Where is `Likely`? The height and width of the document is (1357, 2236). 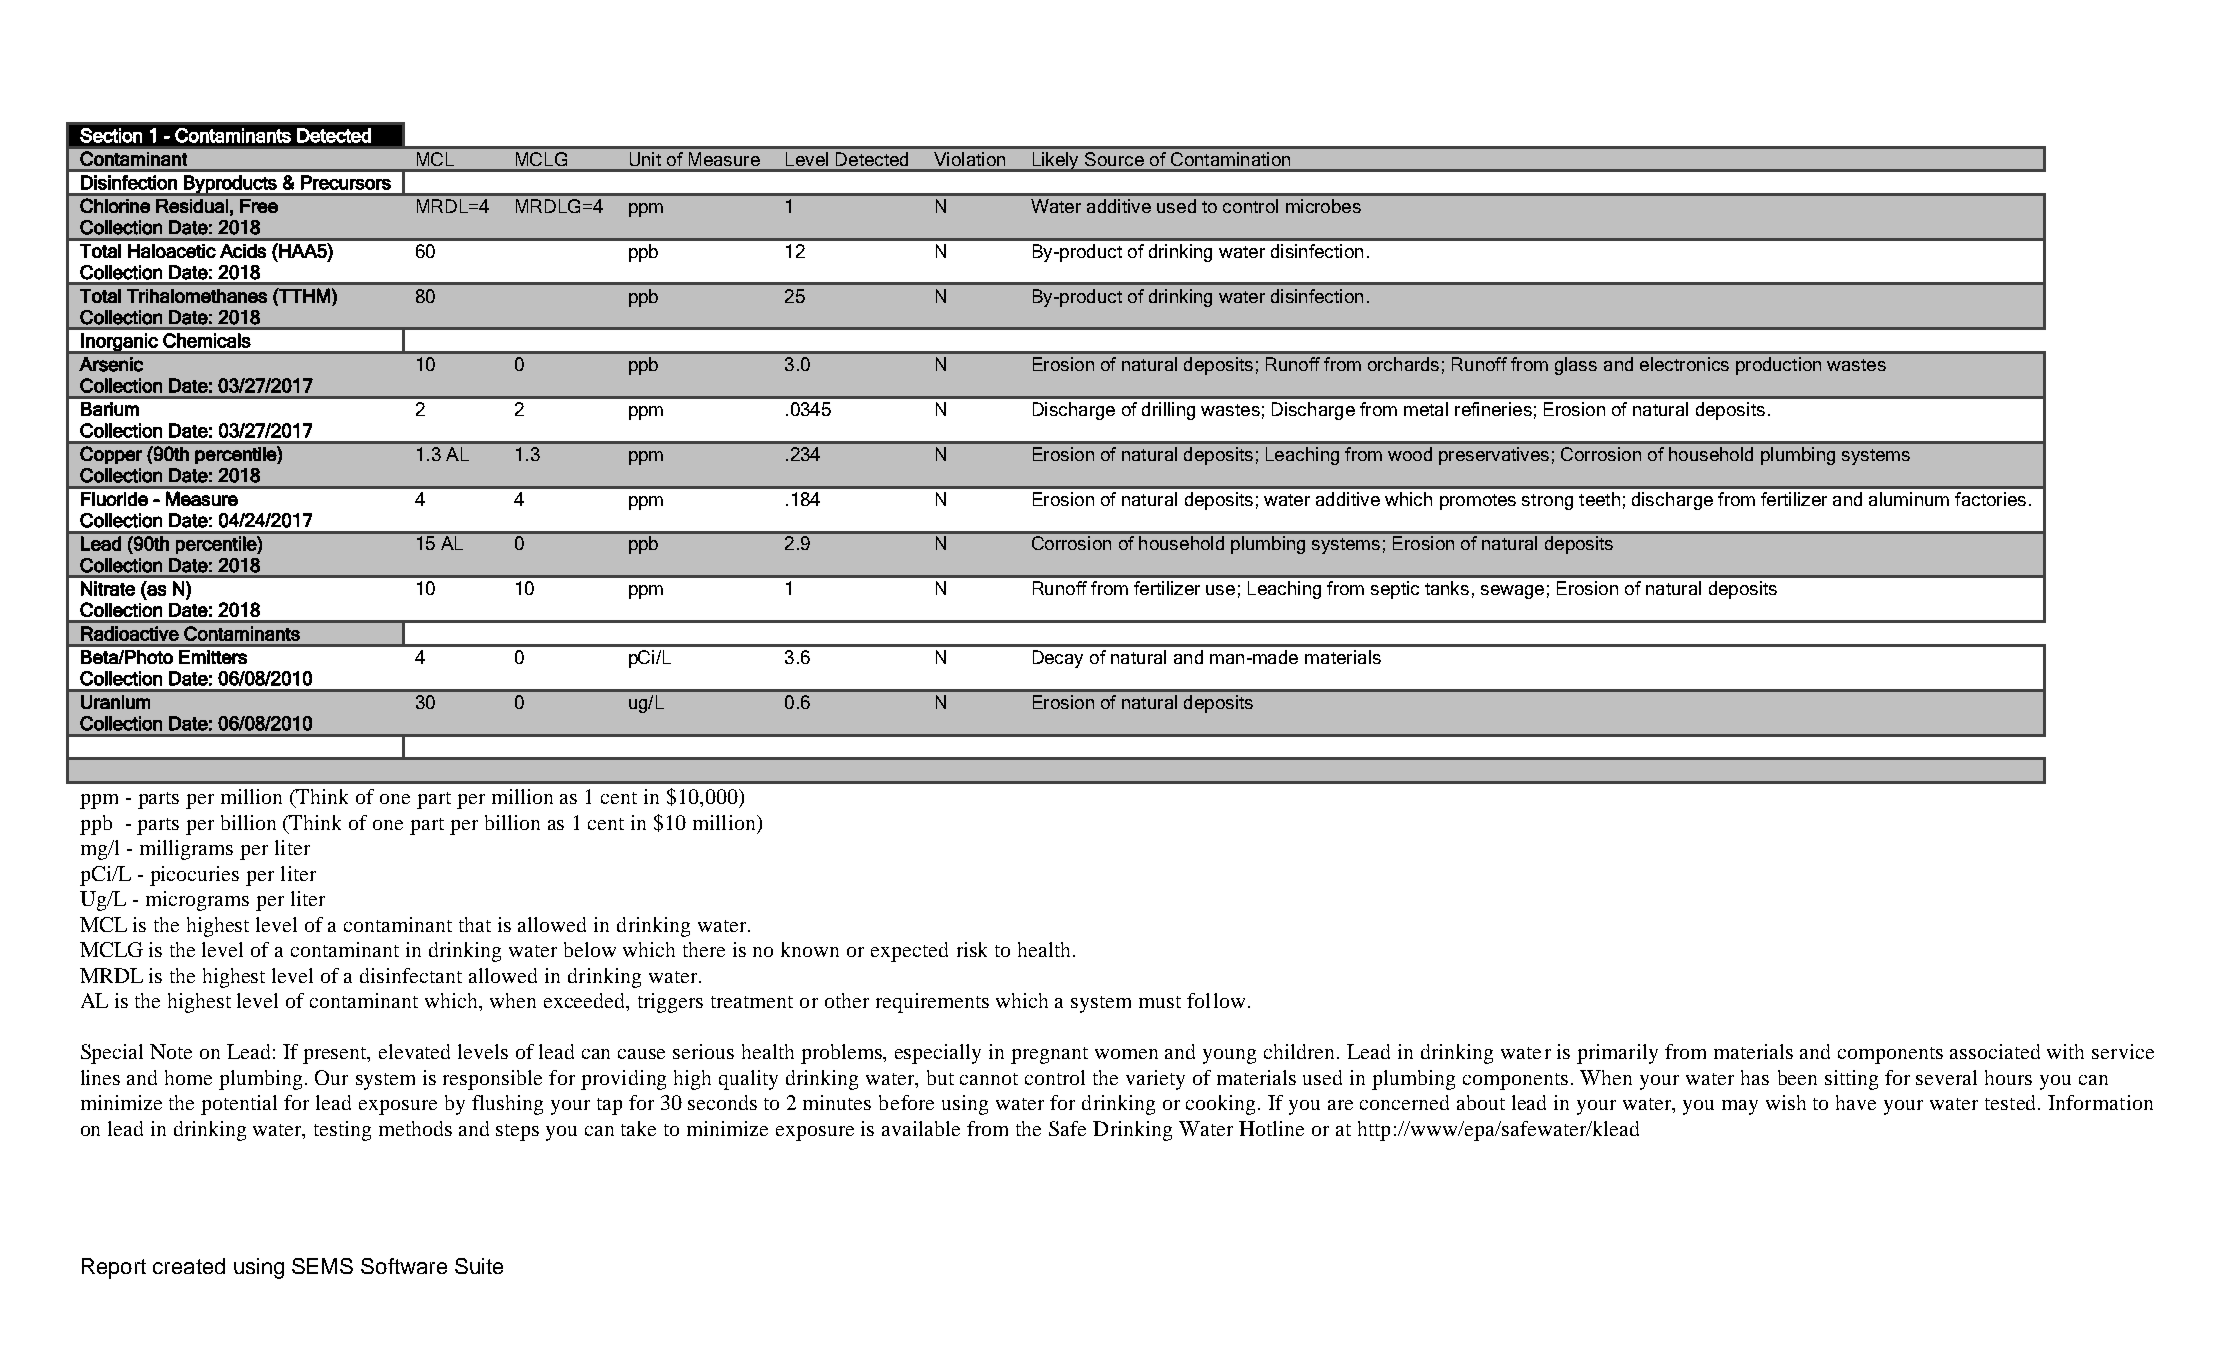 Likely is located at coordinates (1056, 162).
